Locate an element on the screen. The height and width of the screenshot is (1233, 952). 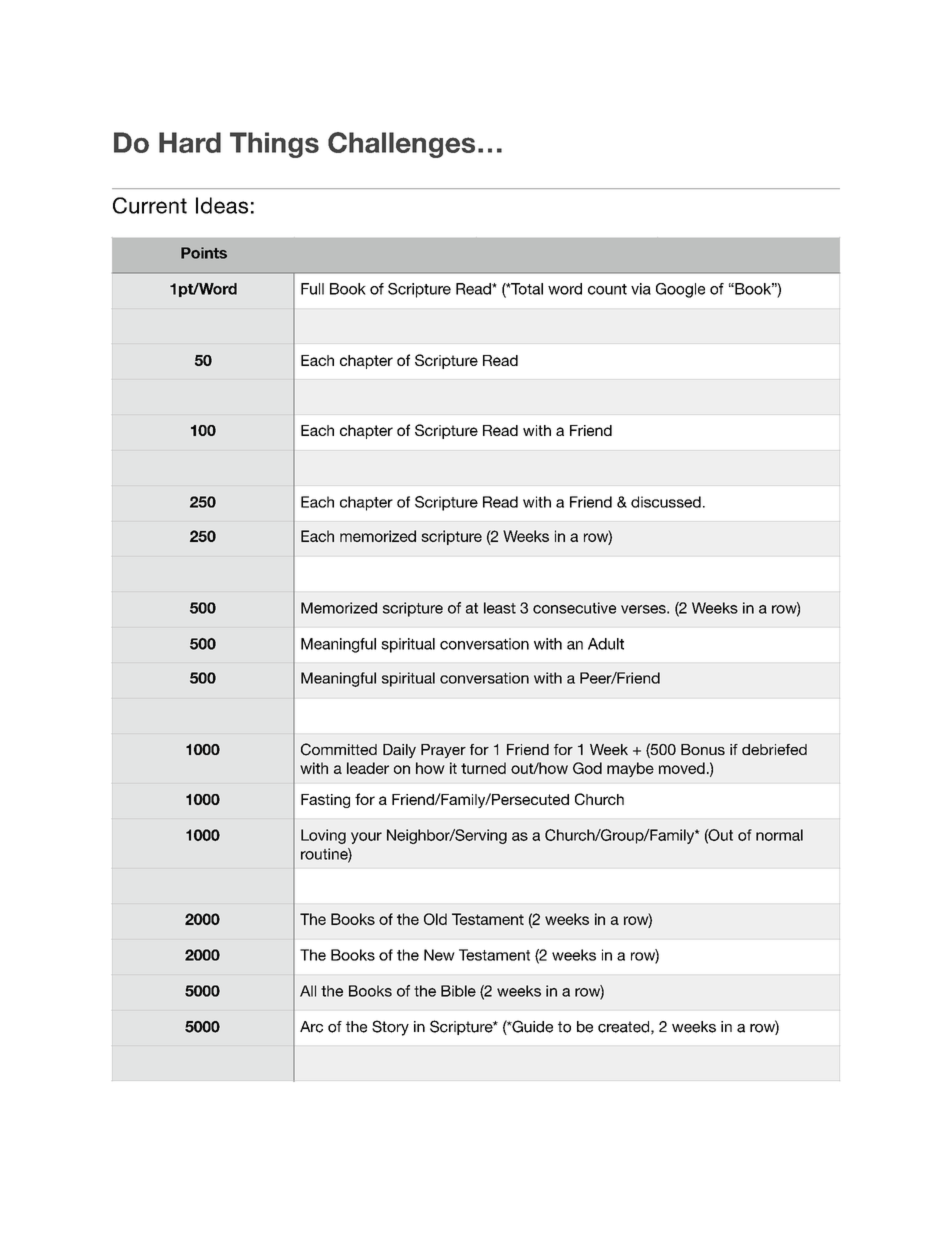
Arc is located at coordinates (311, 1027).
